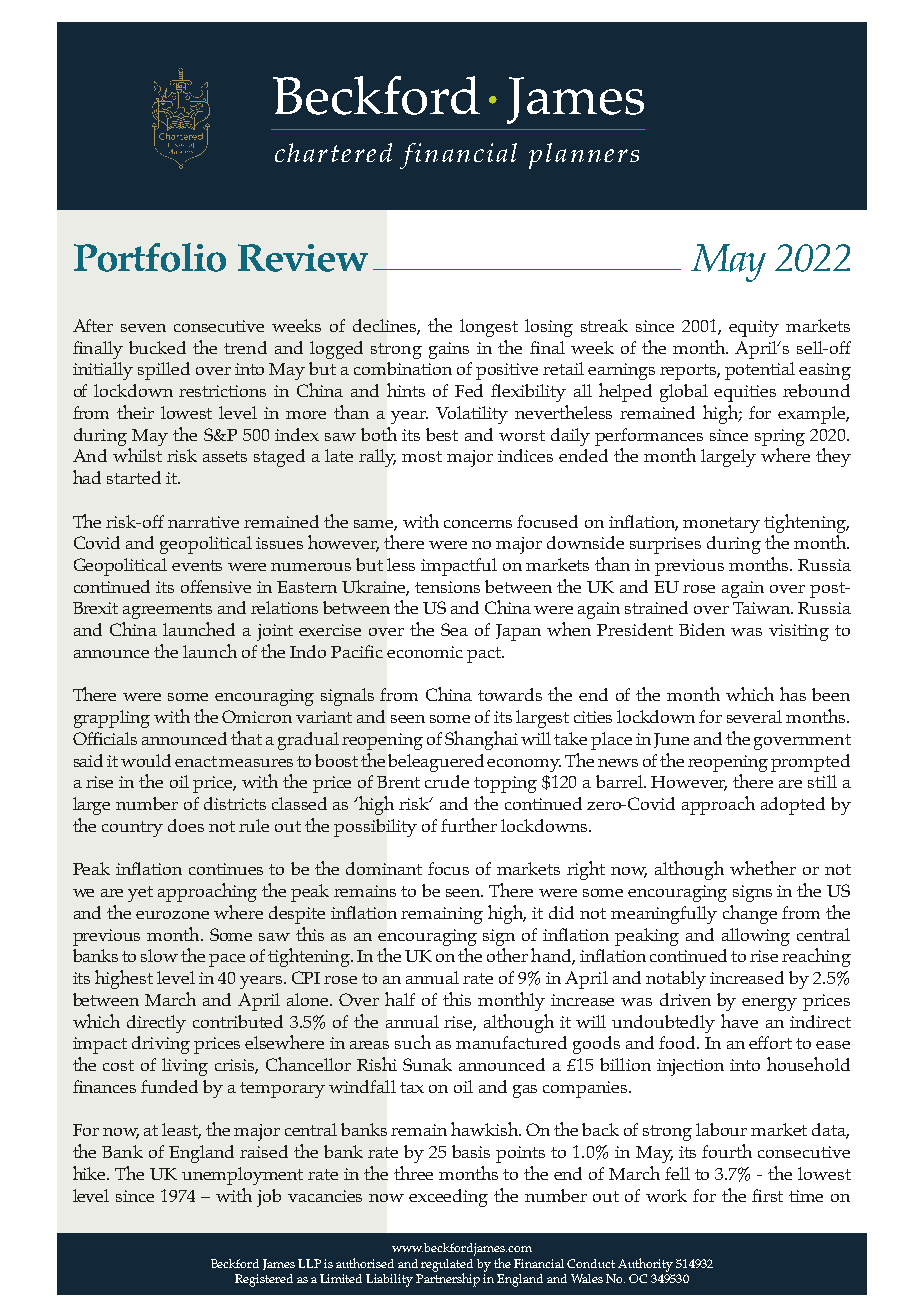 This page has height=1308, width=924. I want to click on several, so click(754, 716).
